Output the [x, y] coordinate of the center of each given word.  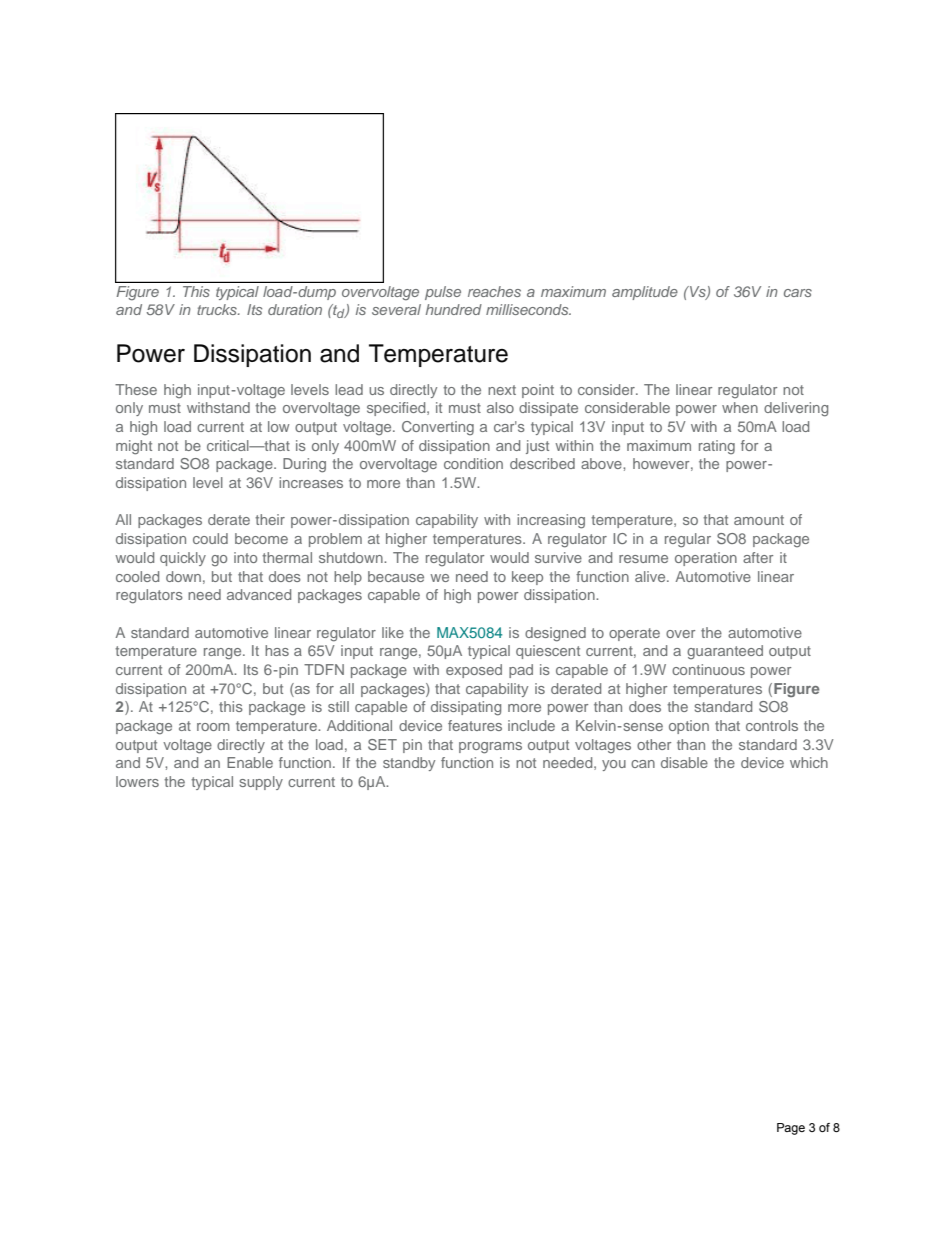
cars [798, 293]
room [213, 727]
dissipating [466, 708]
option [689, 727]
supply [261, 783]
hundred [454, 309]
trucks [218, 309]
